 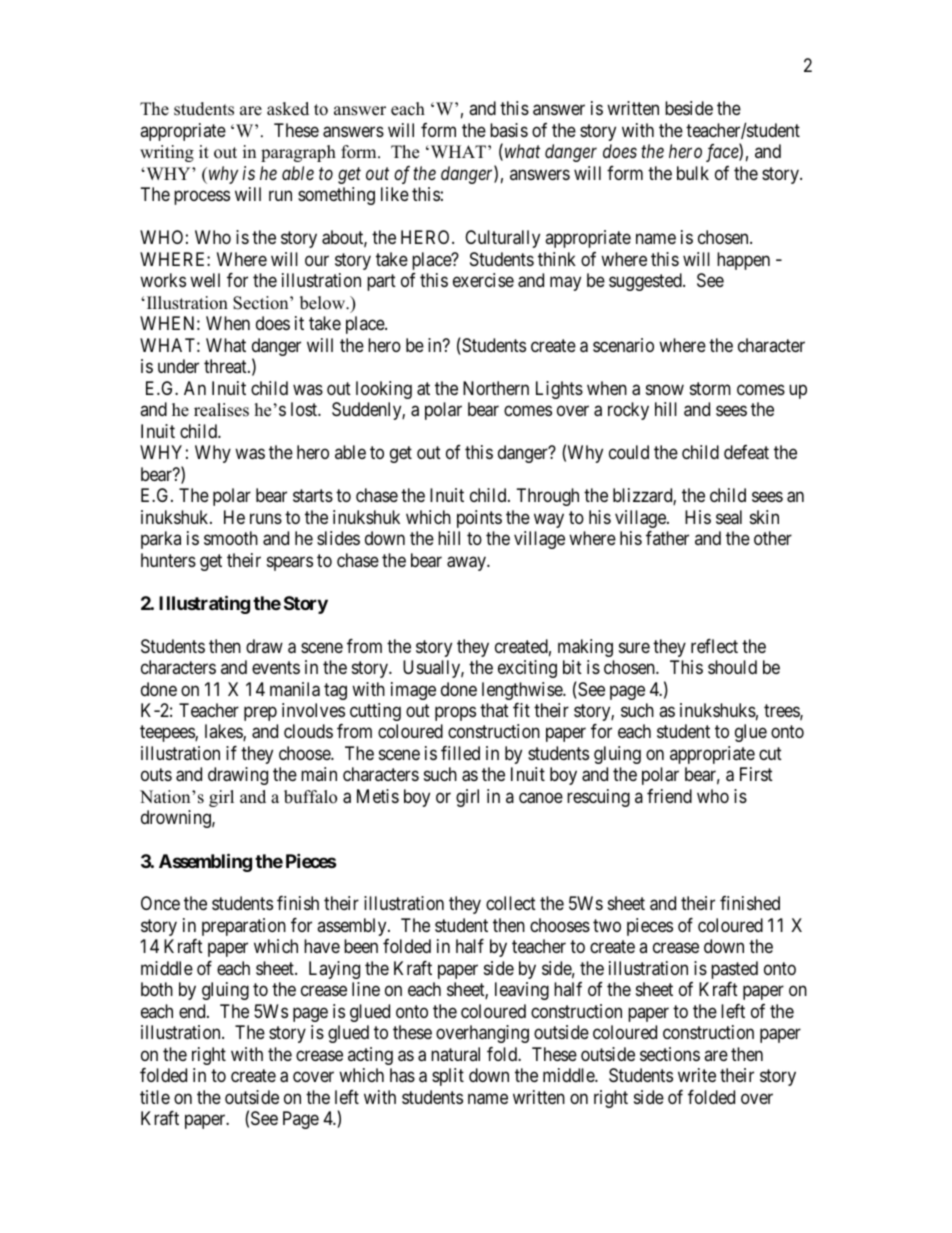 What do you see at coordinates (167, 153) in the screenshot?
I see `writing` at bounding box center [167, 153].
